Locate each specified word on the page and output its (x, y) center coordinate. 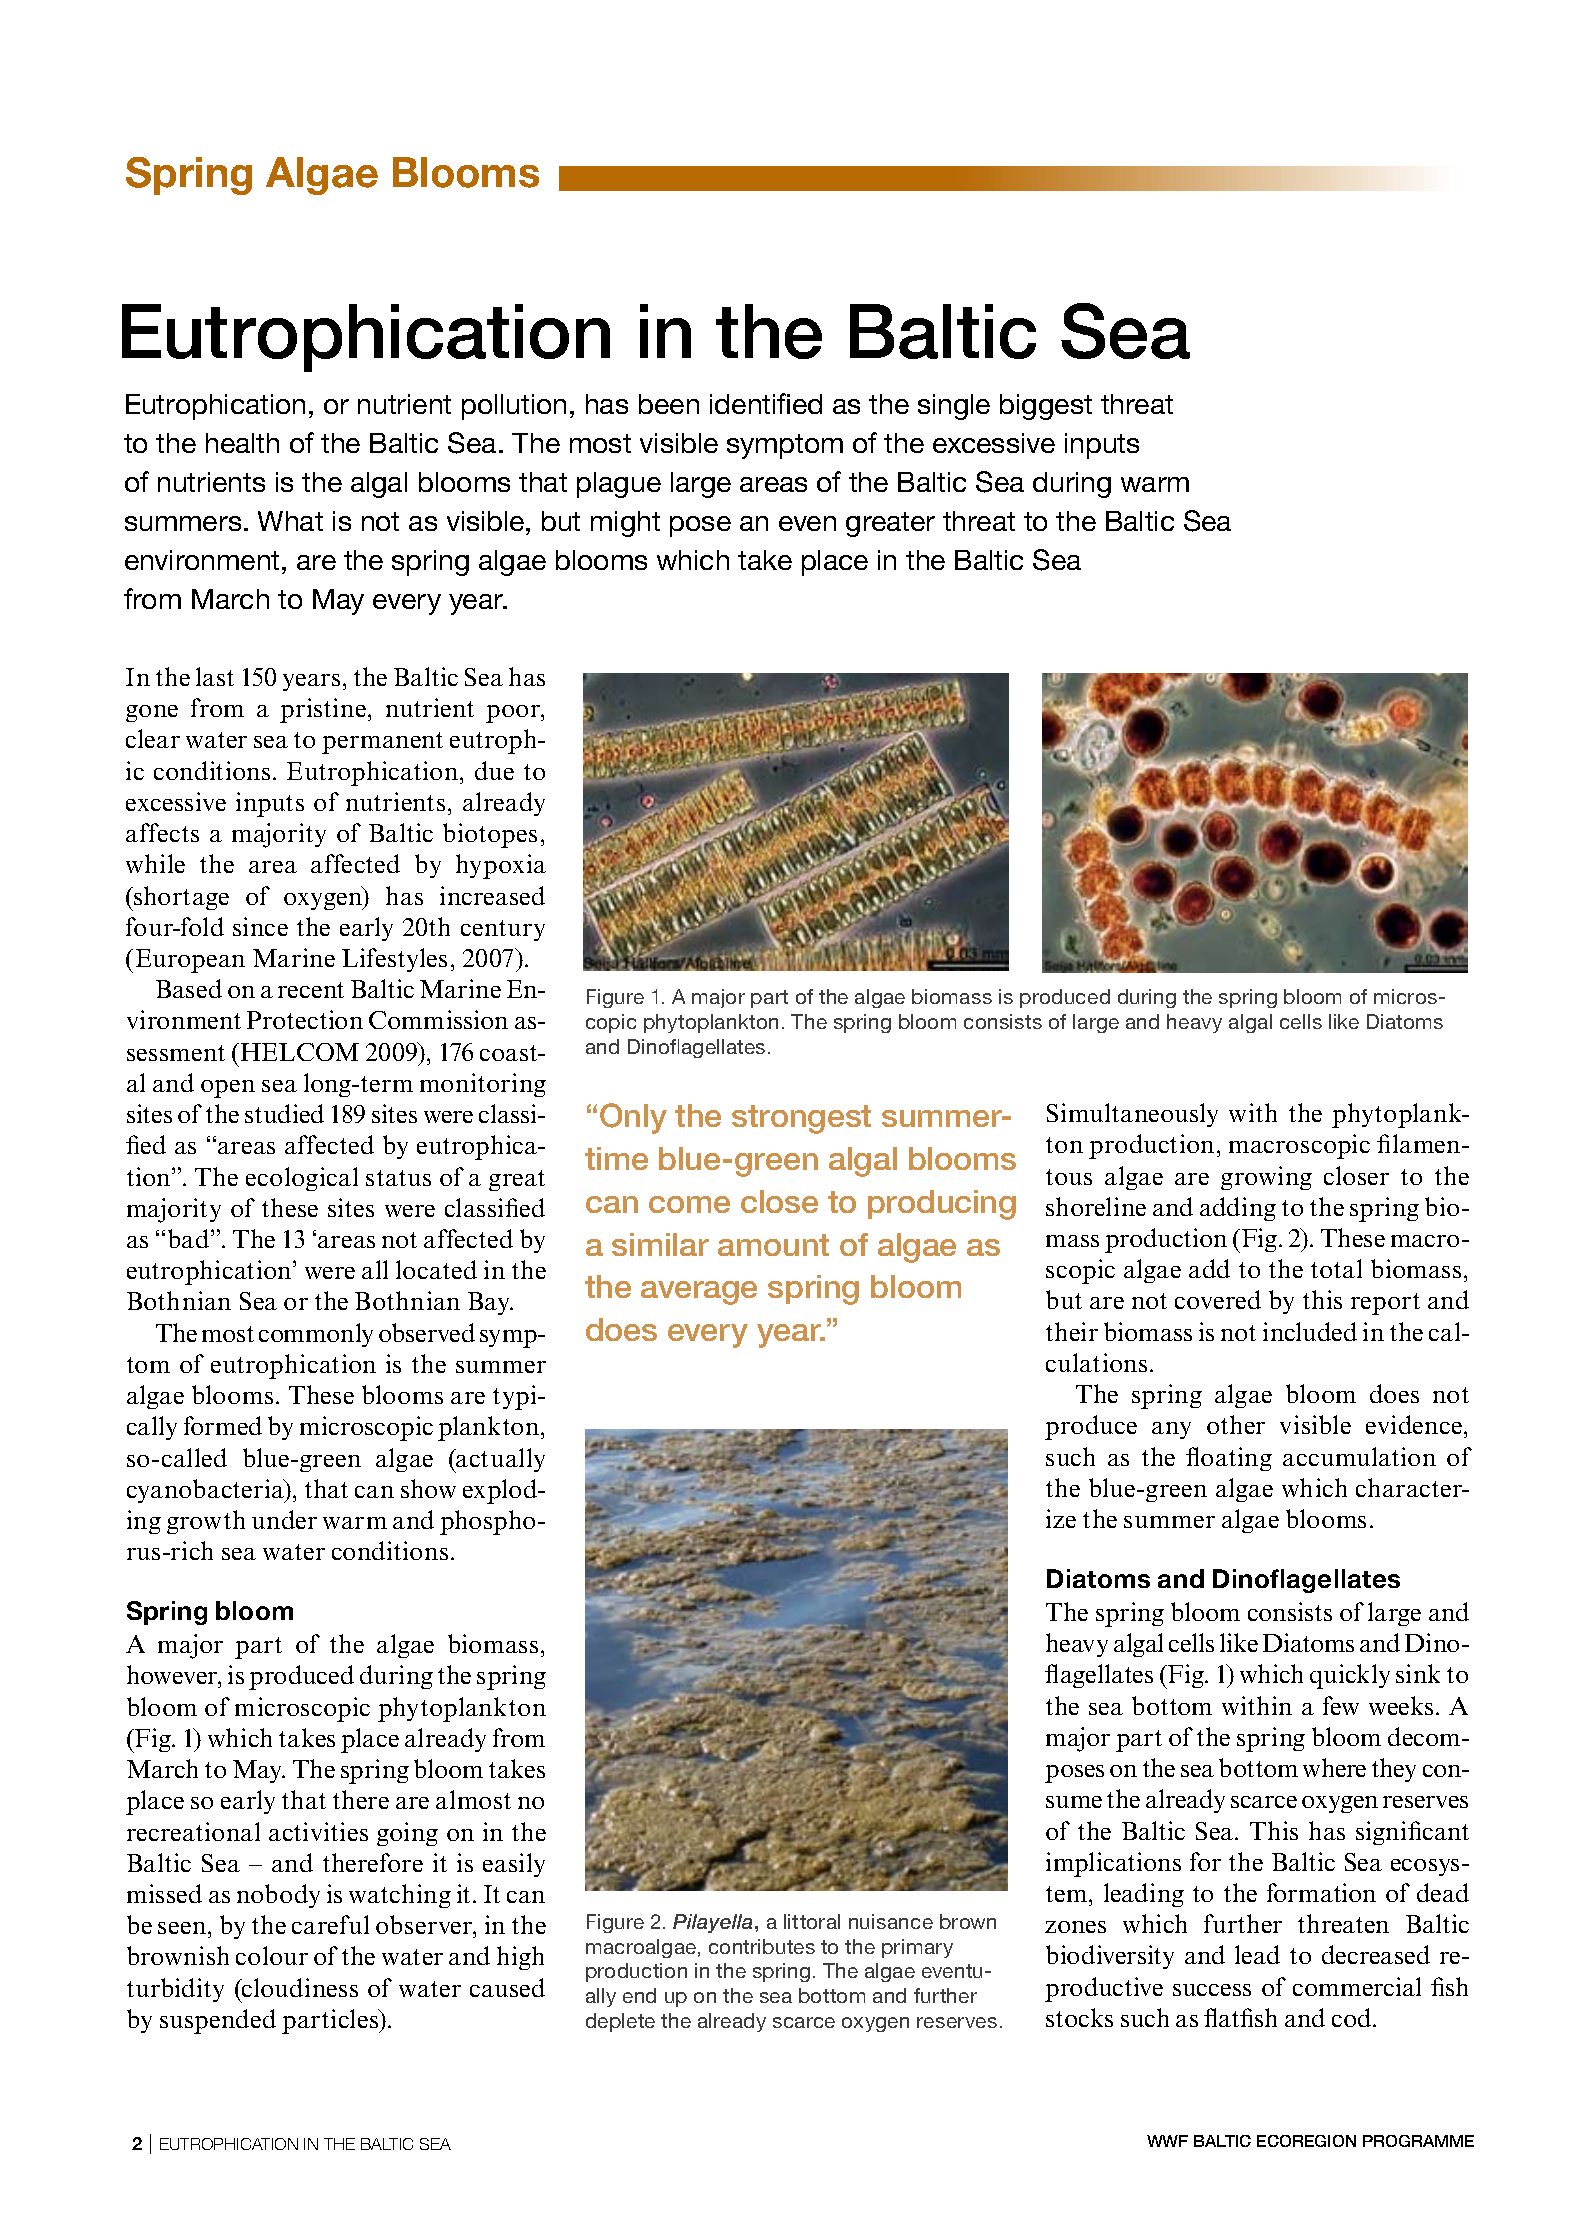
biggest (1046, 407)
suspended (218, 2021)
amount (773, 1245)
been (669, 404)
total (1336, 1268)
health (242, 443)
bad (190, 1238)
